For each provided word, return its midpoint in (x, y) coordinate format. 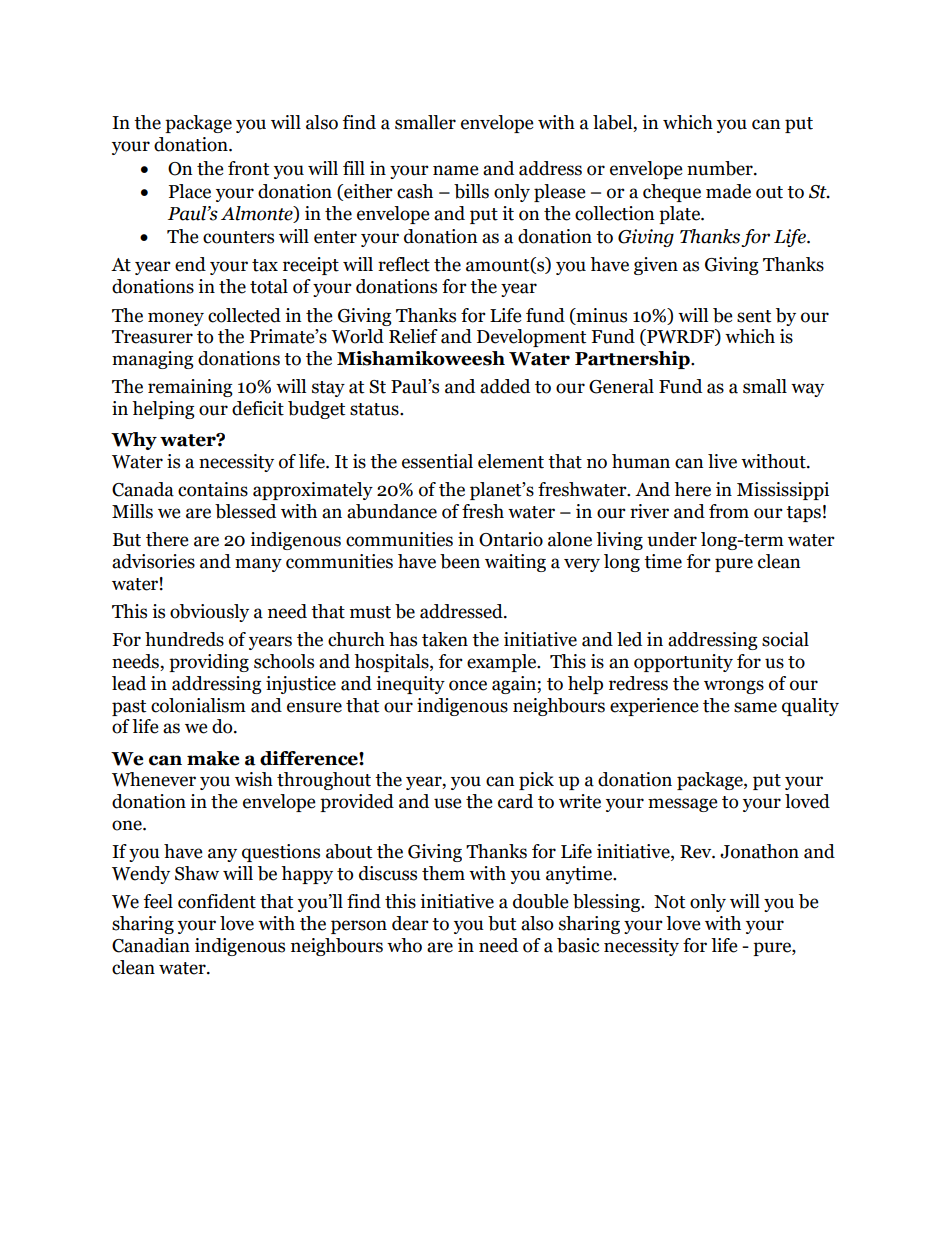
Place (190, 191)
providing (209, 663)
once (468, 685)
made (728, 191)
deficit (258, 408)
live (722, 461)
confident (217, 901)
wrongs (734, 687)
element (511, 461)
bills (471, 191)
